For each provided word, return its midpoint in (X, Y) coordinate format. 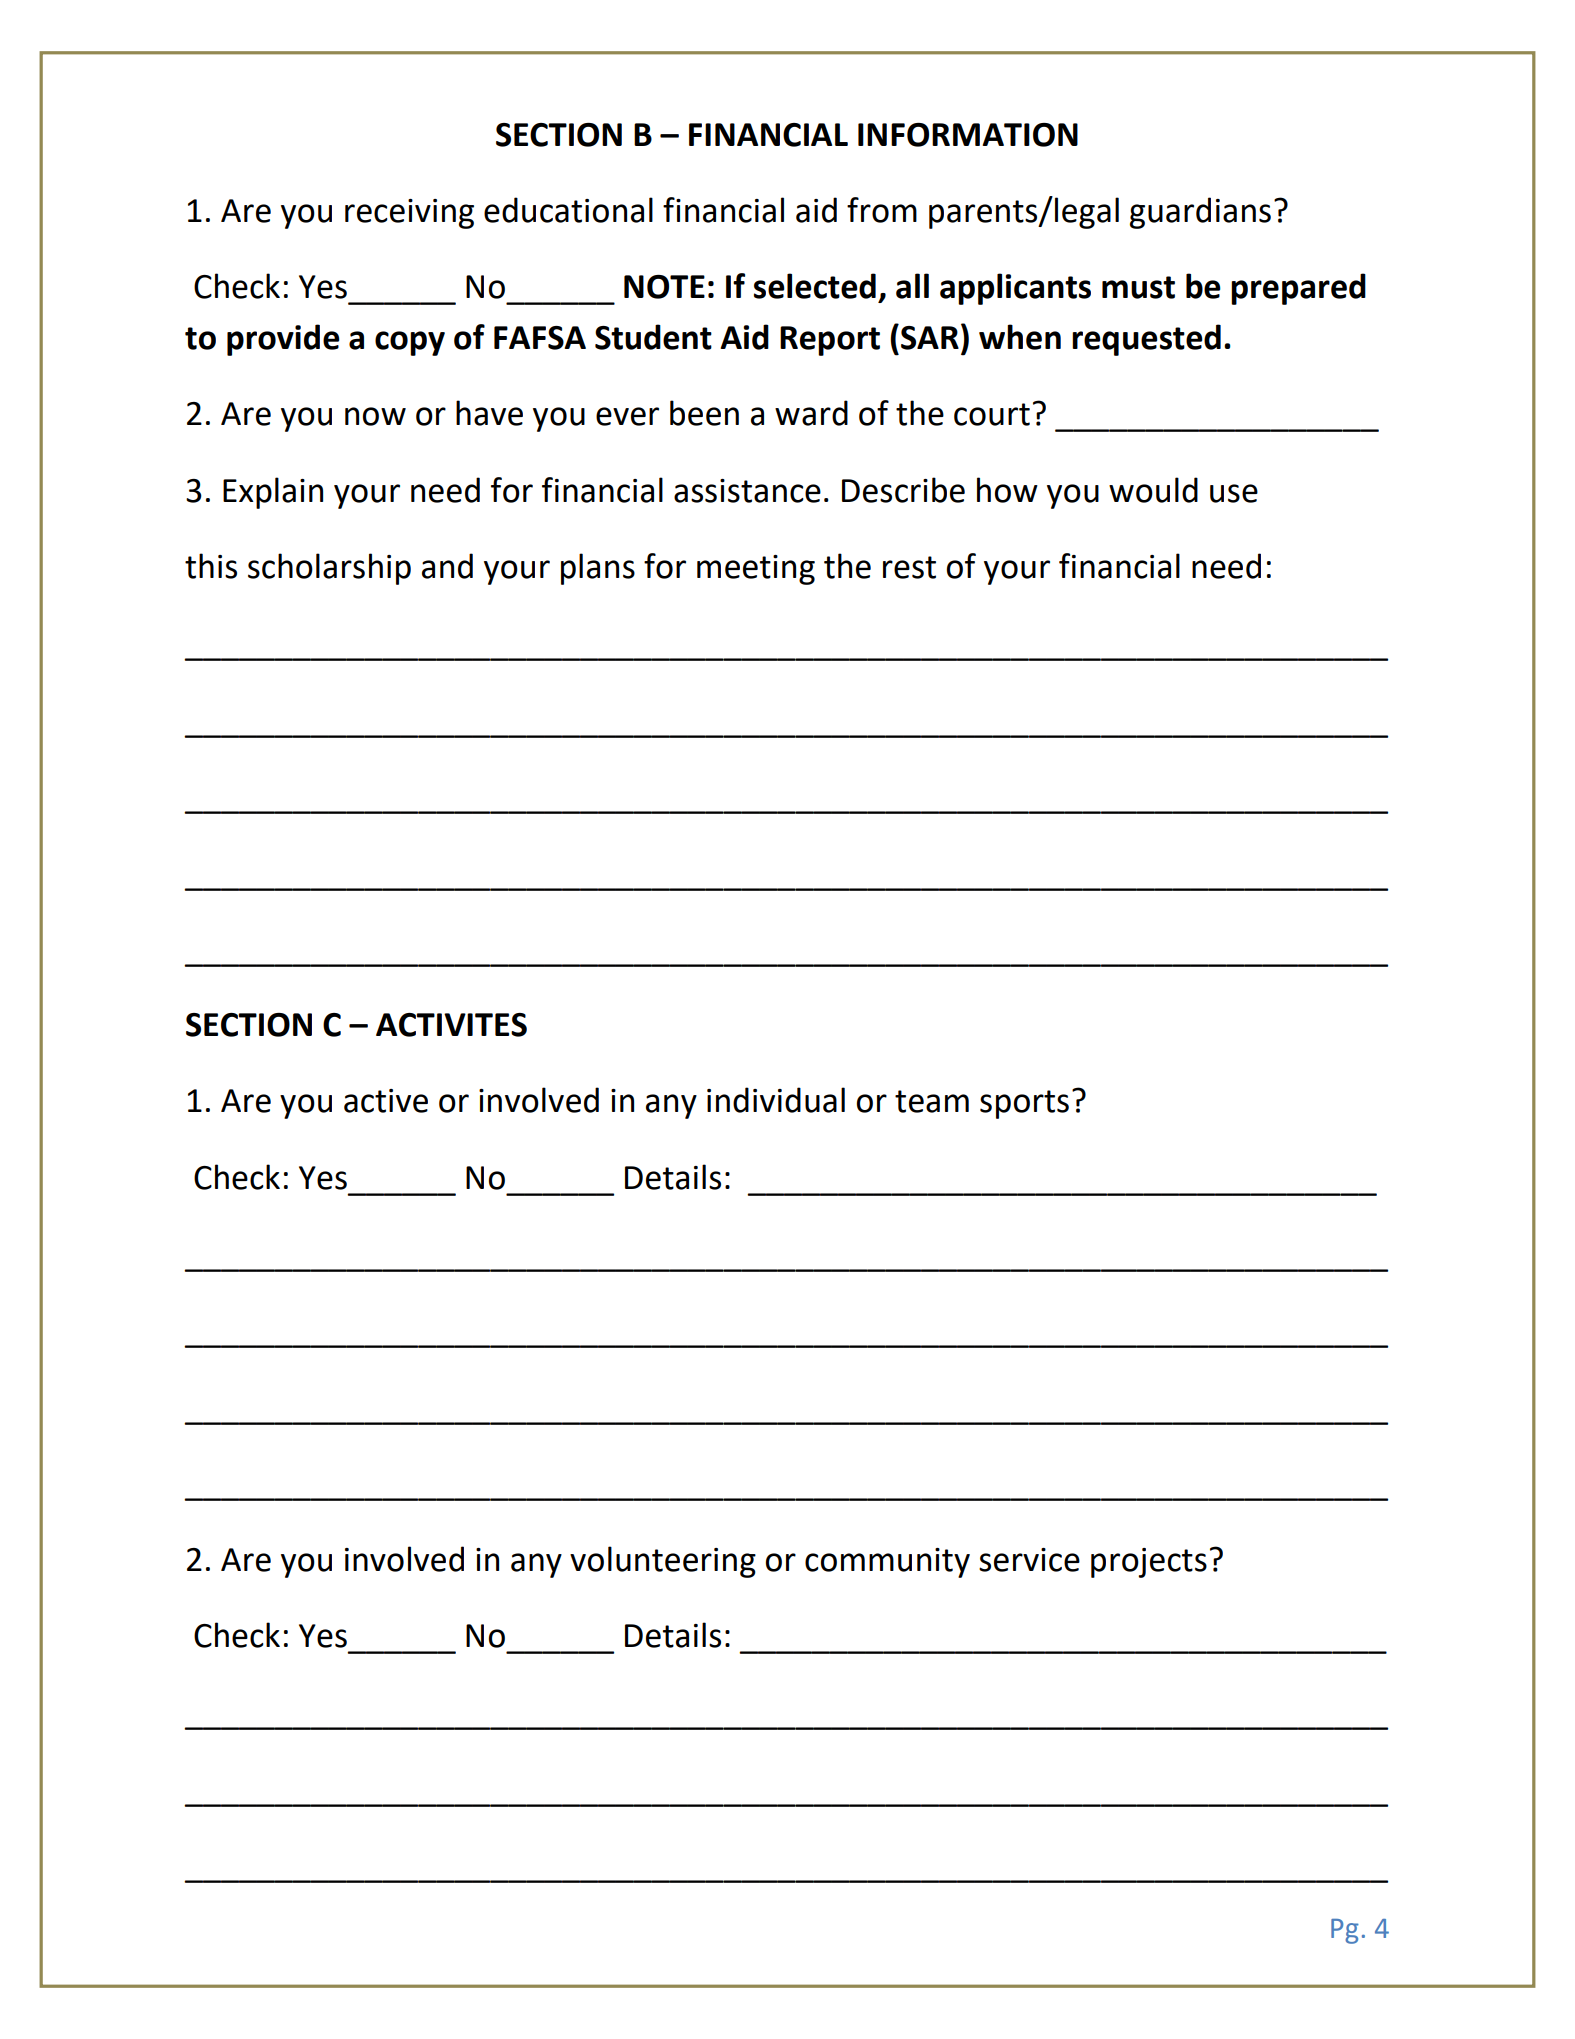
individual (776, 1100)
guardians (1200, 213)
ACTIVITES (451, 1025)
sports (1024, 1104)
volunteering (663, 1562)
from (882, 210)
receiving (409, 214)
